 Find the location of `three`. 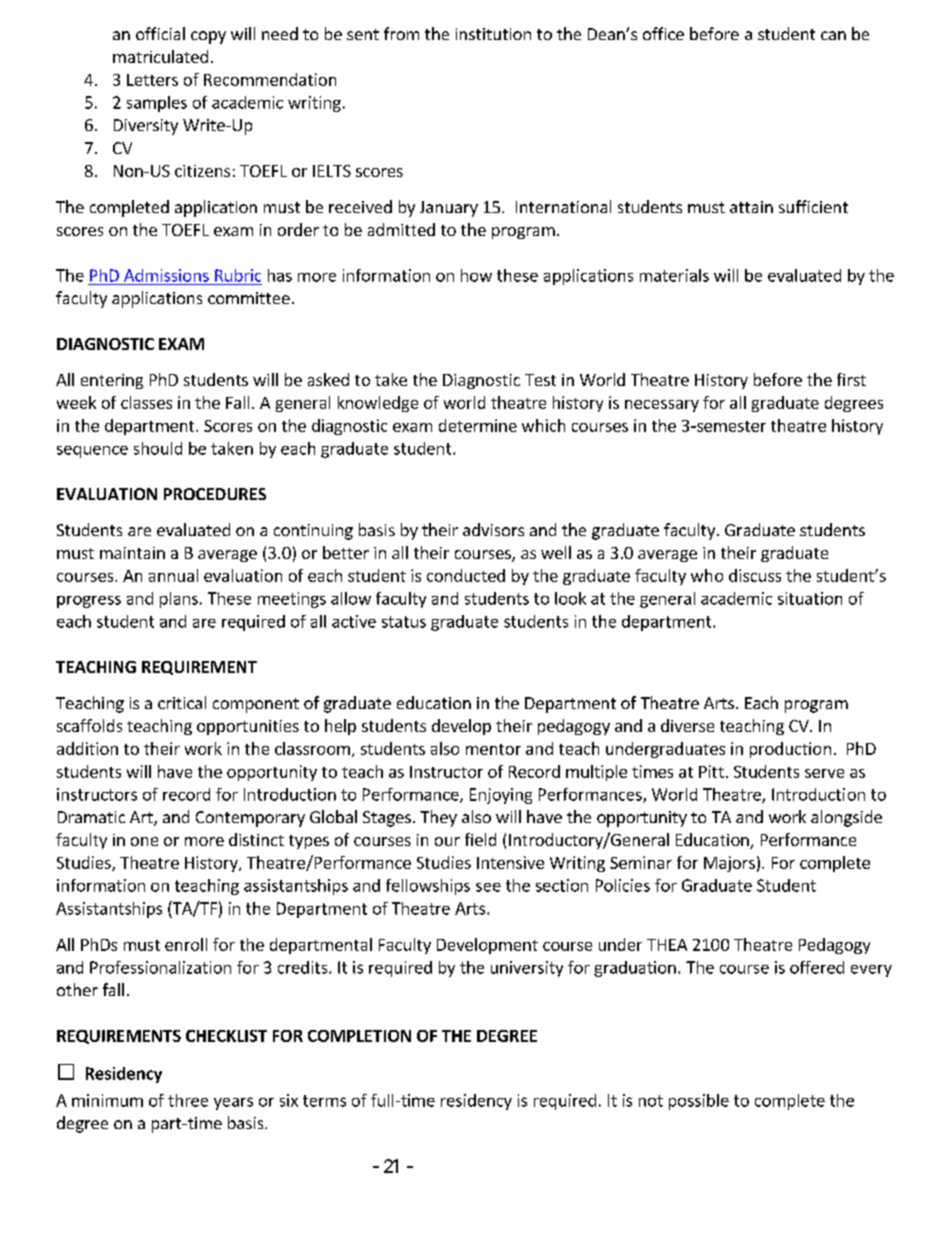

three is located at coordinates (188, 1100).
